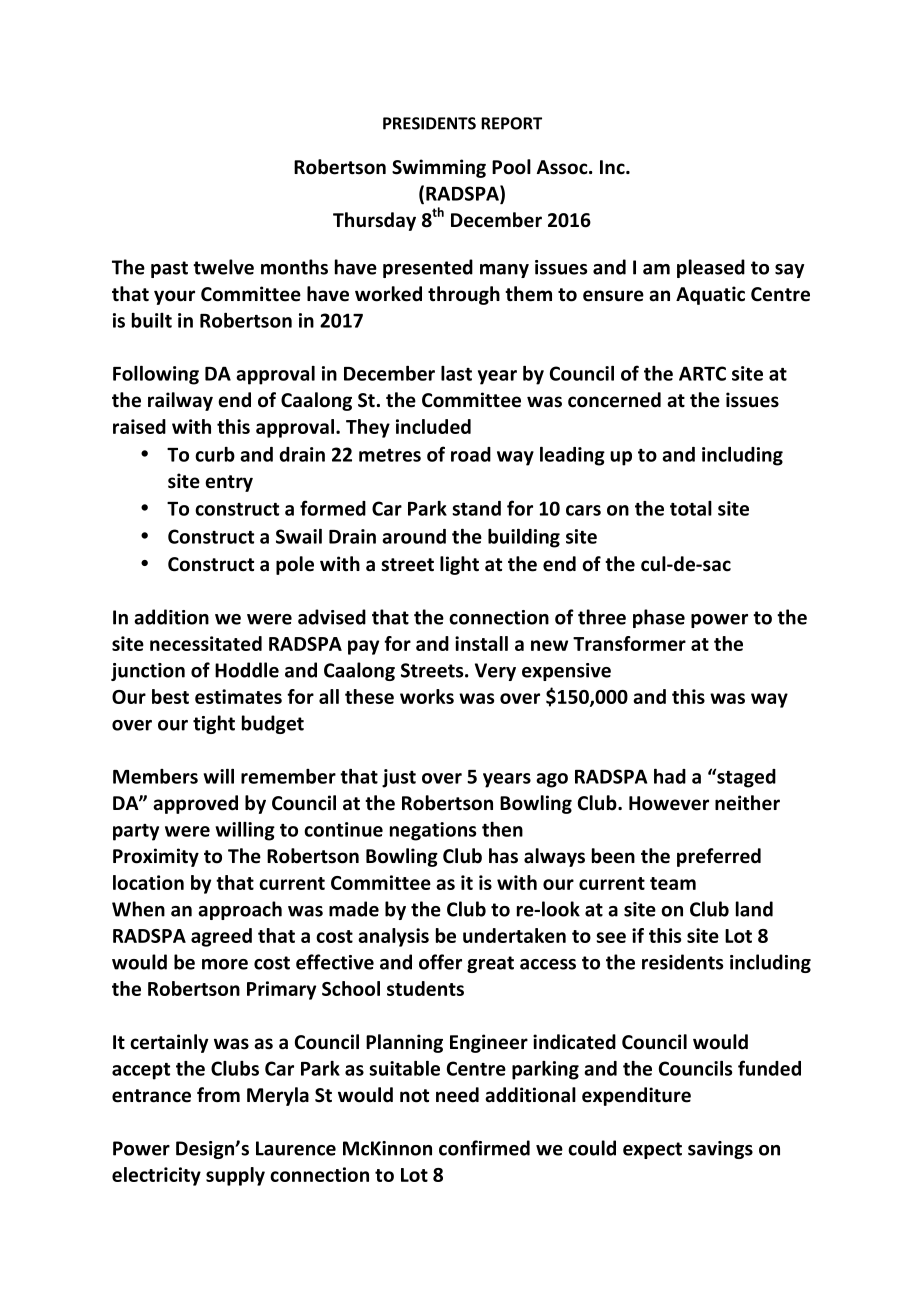  I want to click on supply, so click(235, 1176).
